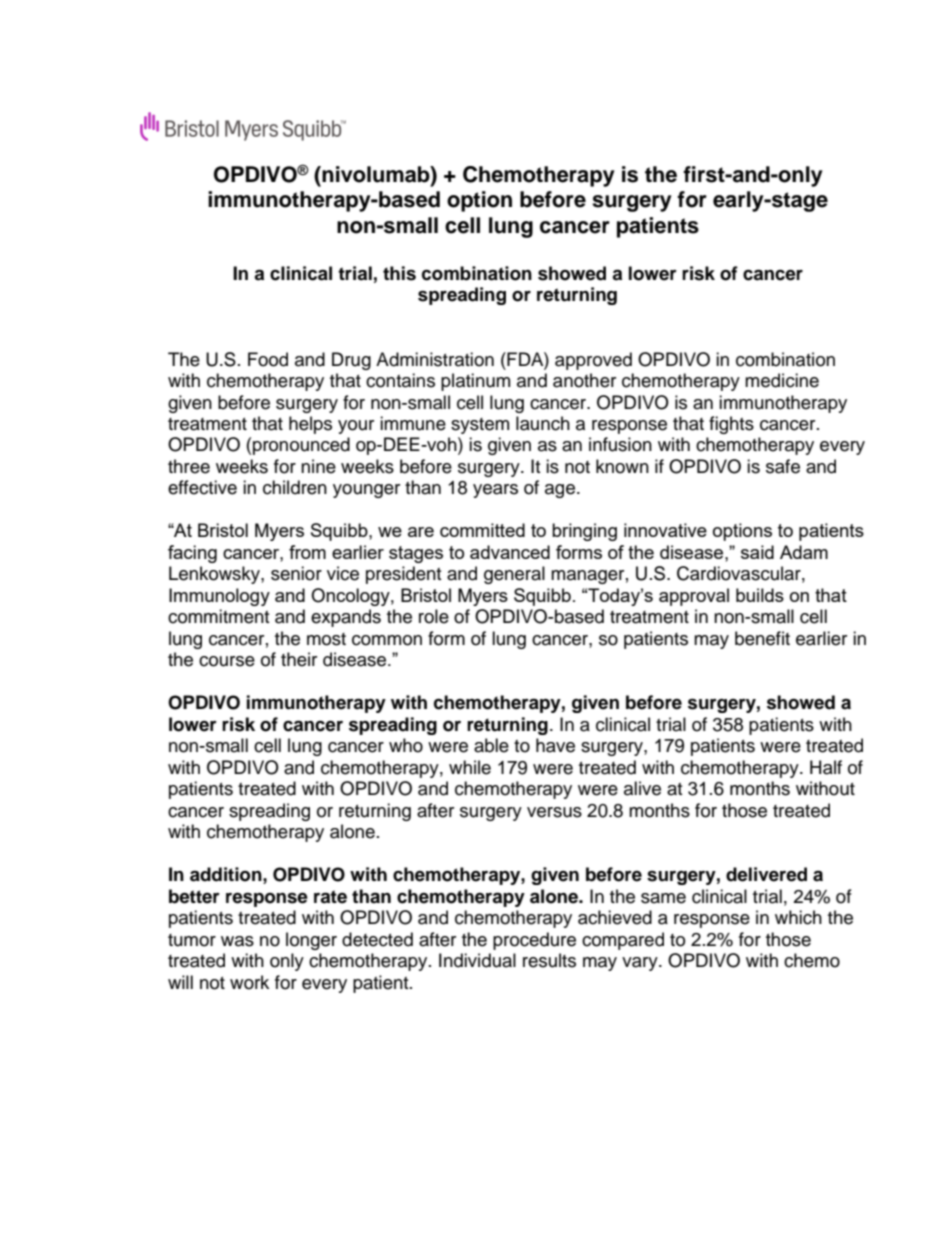 The image size is (952, 1233). I want to click on able, so click(491, 745).
